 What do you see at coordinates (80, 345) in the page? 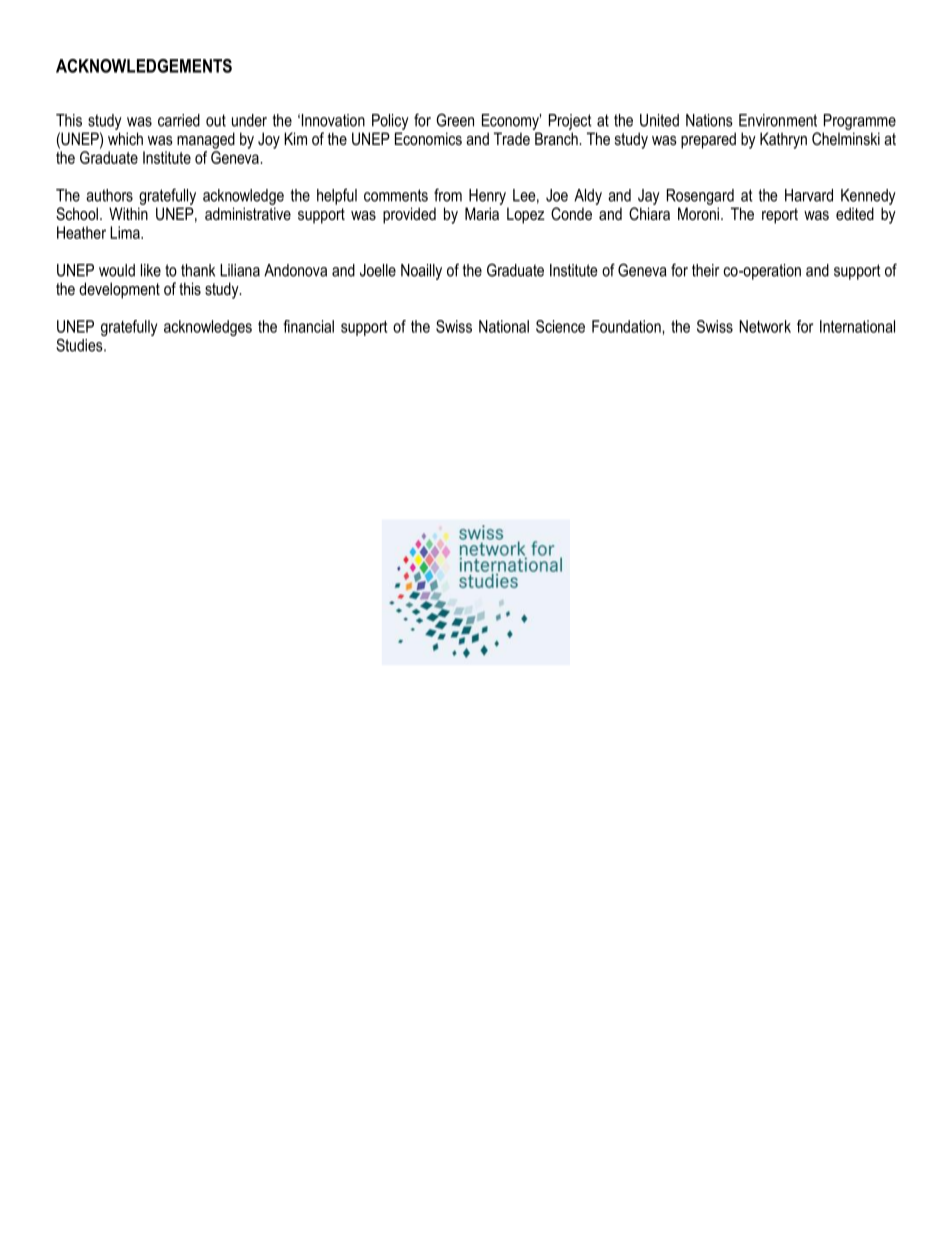
I see `Studies` at bounding box center [80, 345].
